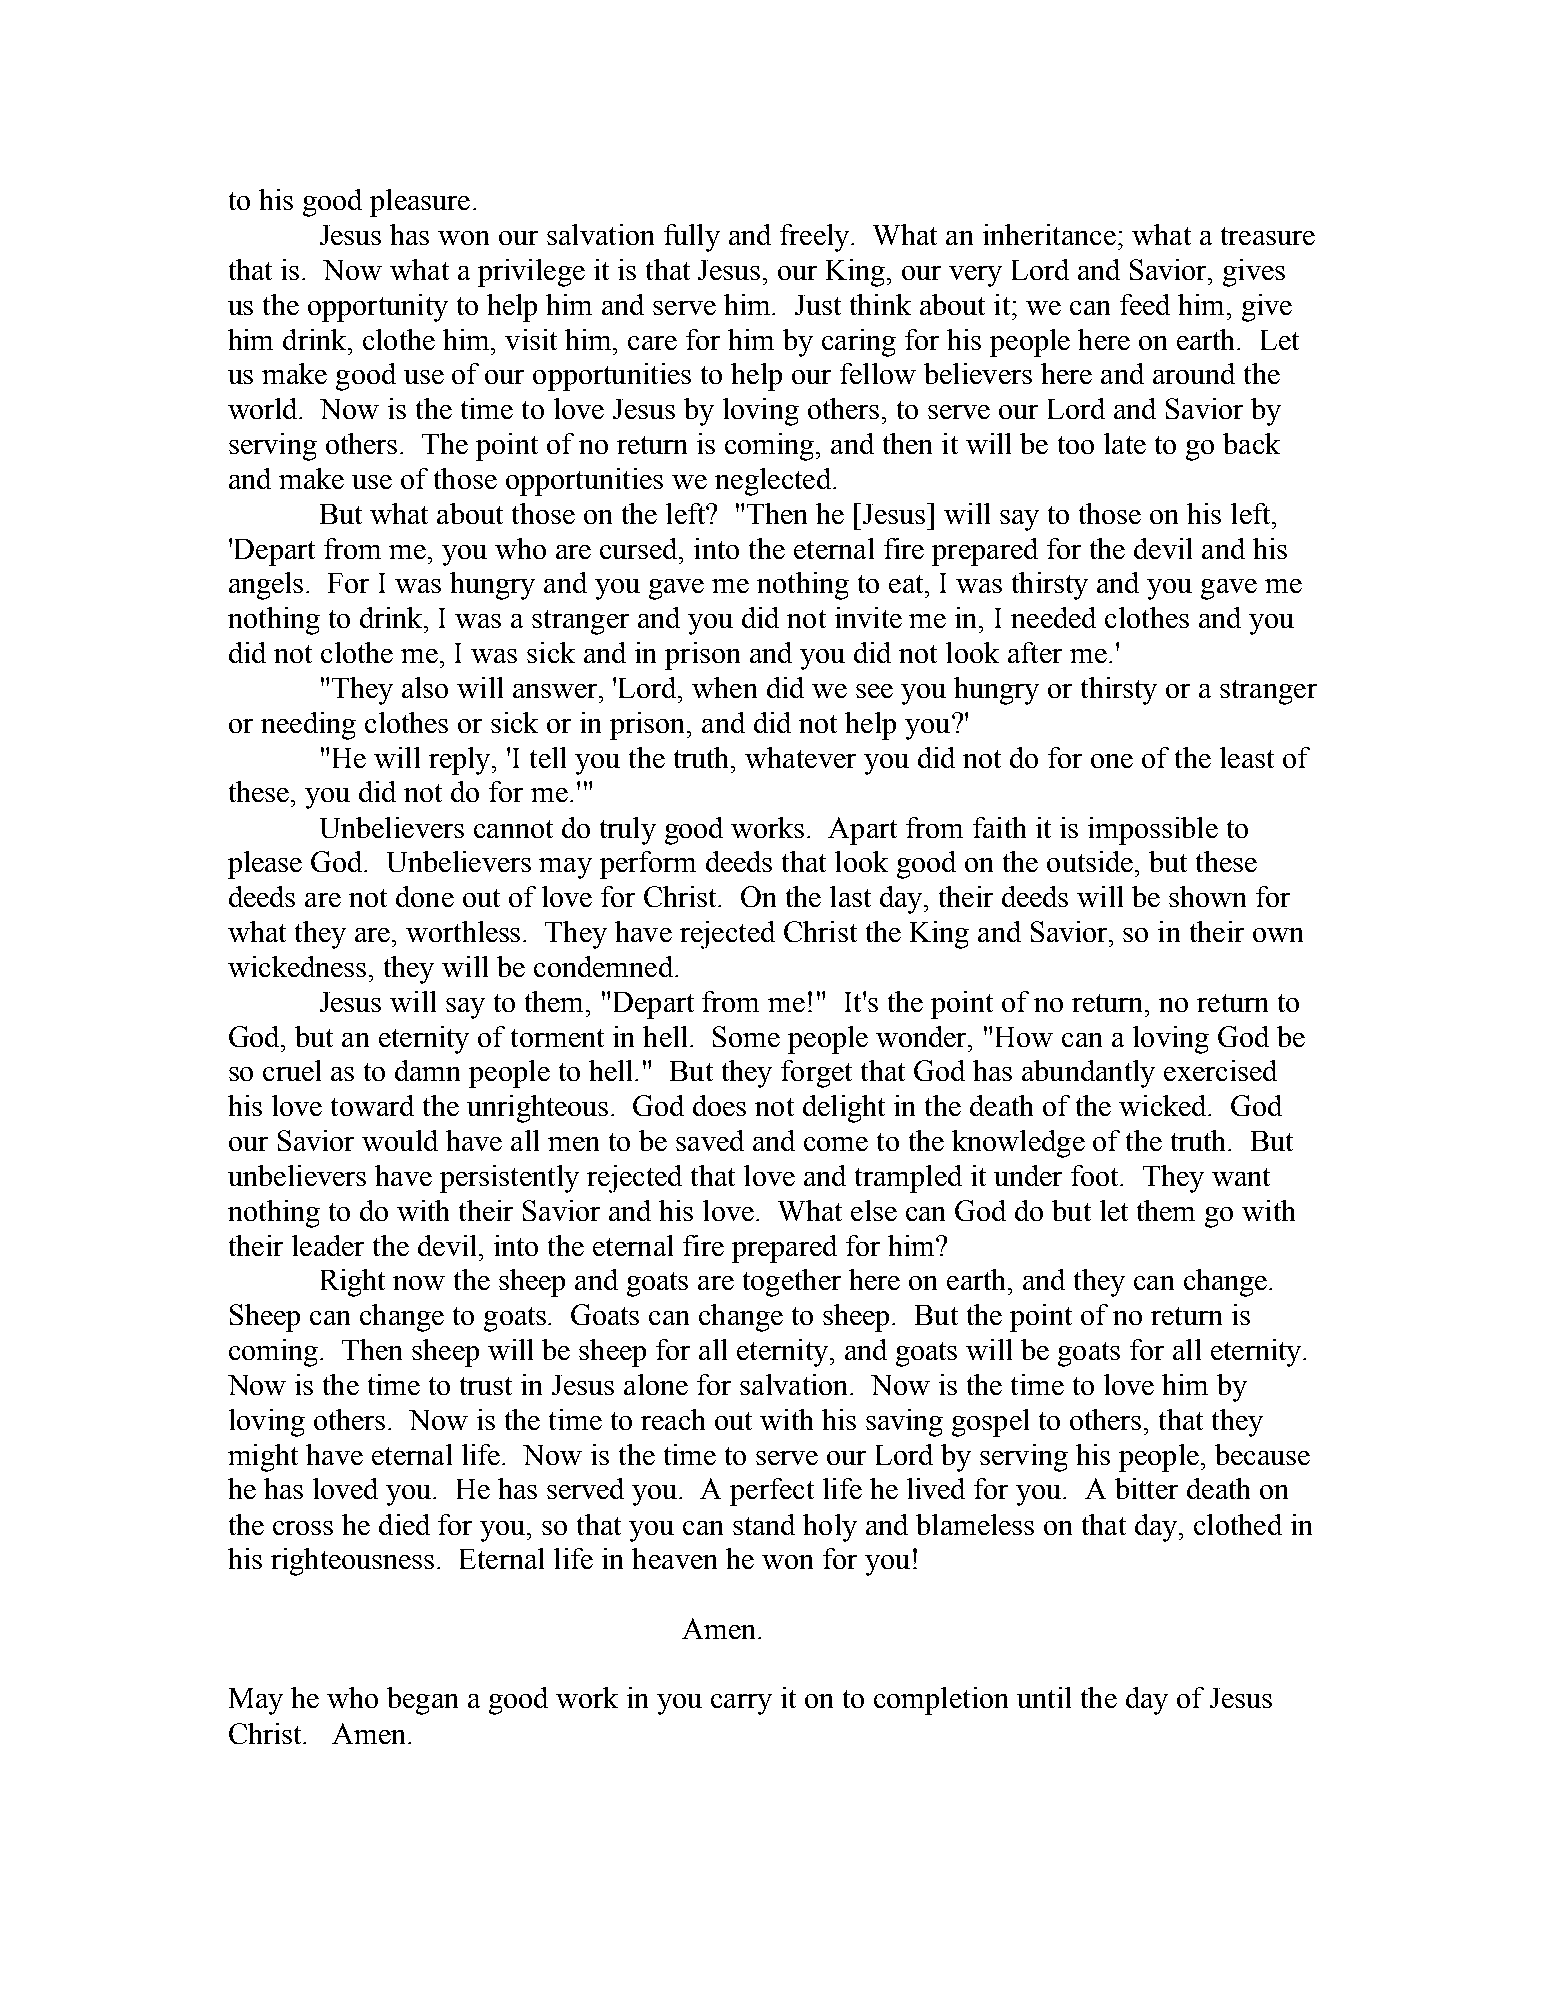 This screenshot has width=1545, height=2000. I want to click on began, so click(422, 1701).
